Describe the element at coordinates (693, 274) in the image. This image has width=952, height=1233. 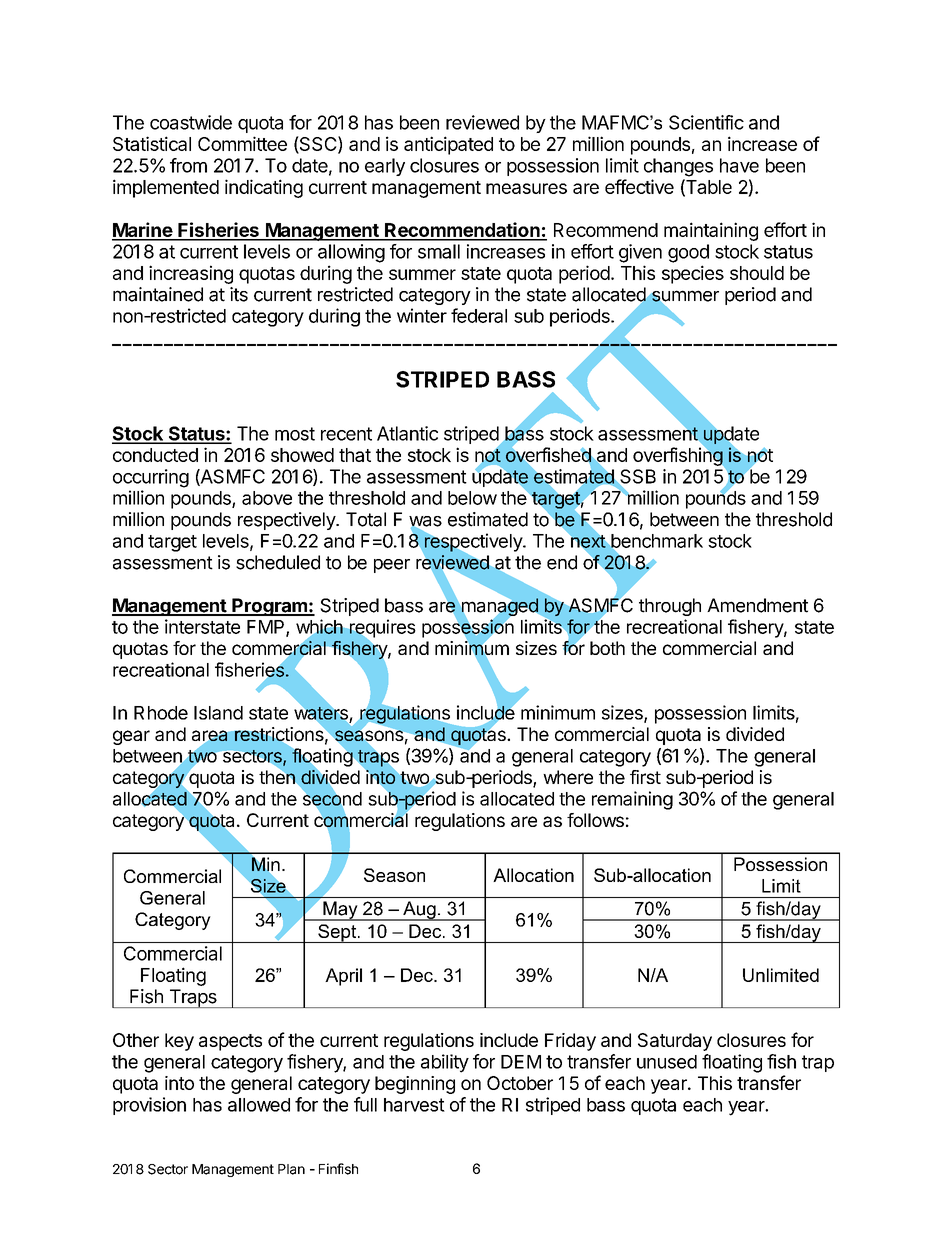
I see `species` at that location.
